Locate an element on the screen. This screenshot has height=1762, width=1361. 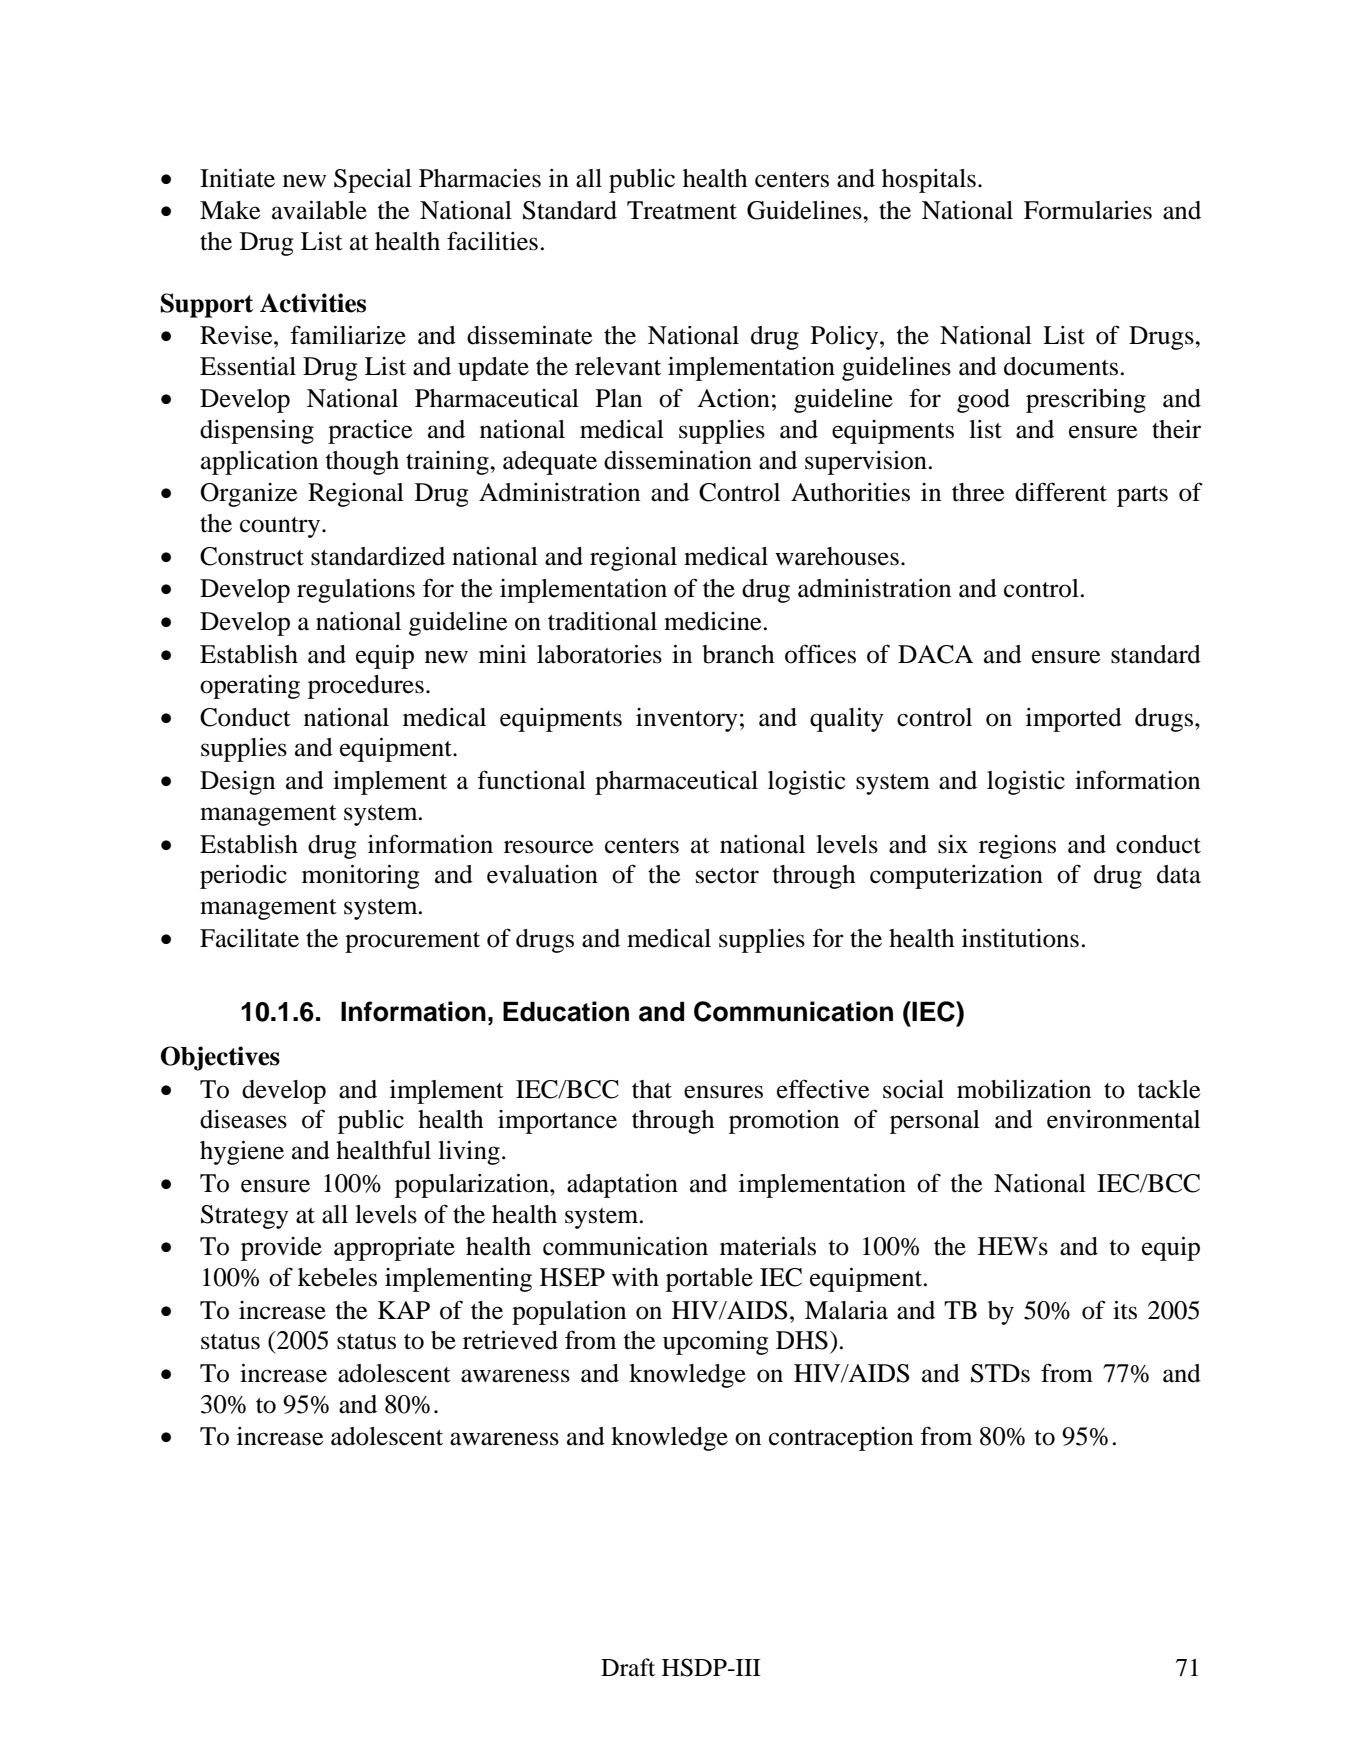
inventory is located at coordinates (687, 720).
